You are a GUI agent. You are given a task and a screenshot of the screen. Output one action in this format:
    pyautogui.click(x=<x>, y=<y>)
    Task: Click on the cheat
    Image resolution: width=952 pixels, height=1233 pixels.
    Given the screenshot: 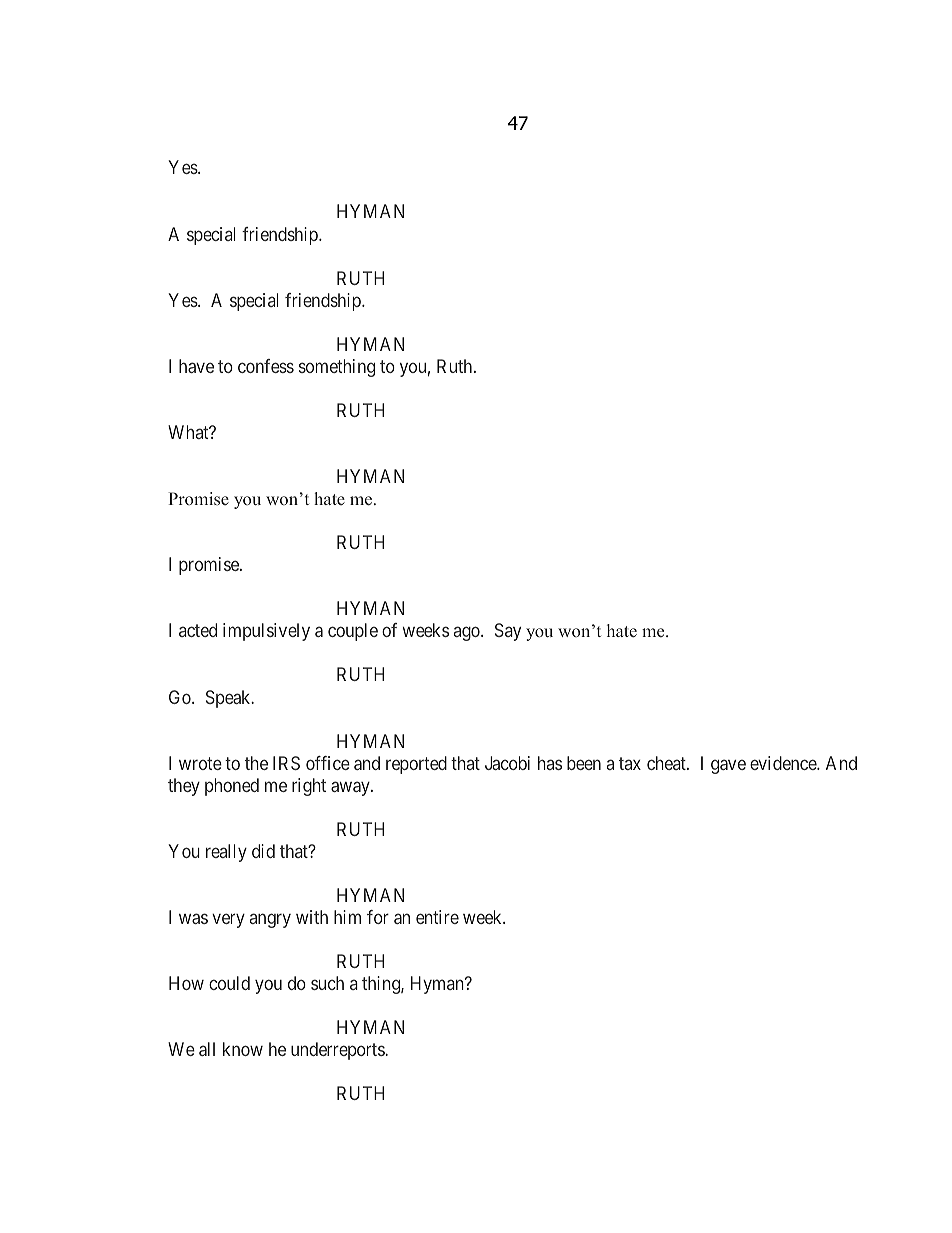 What is the action you would take?
    pyautogui.click(x=667, y=763)
